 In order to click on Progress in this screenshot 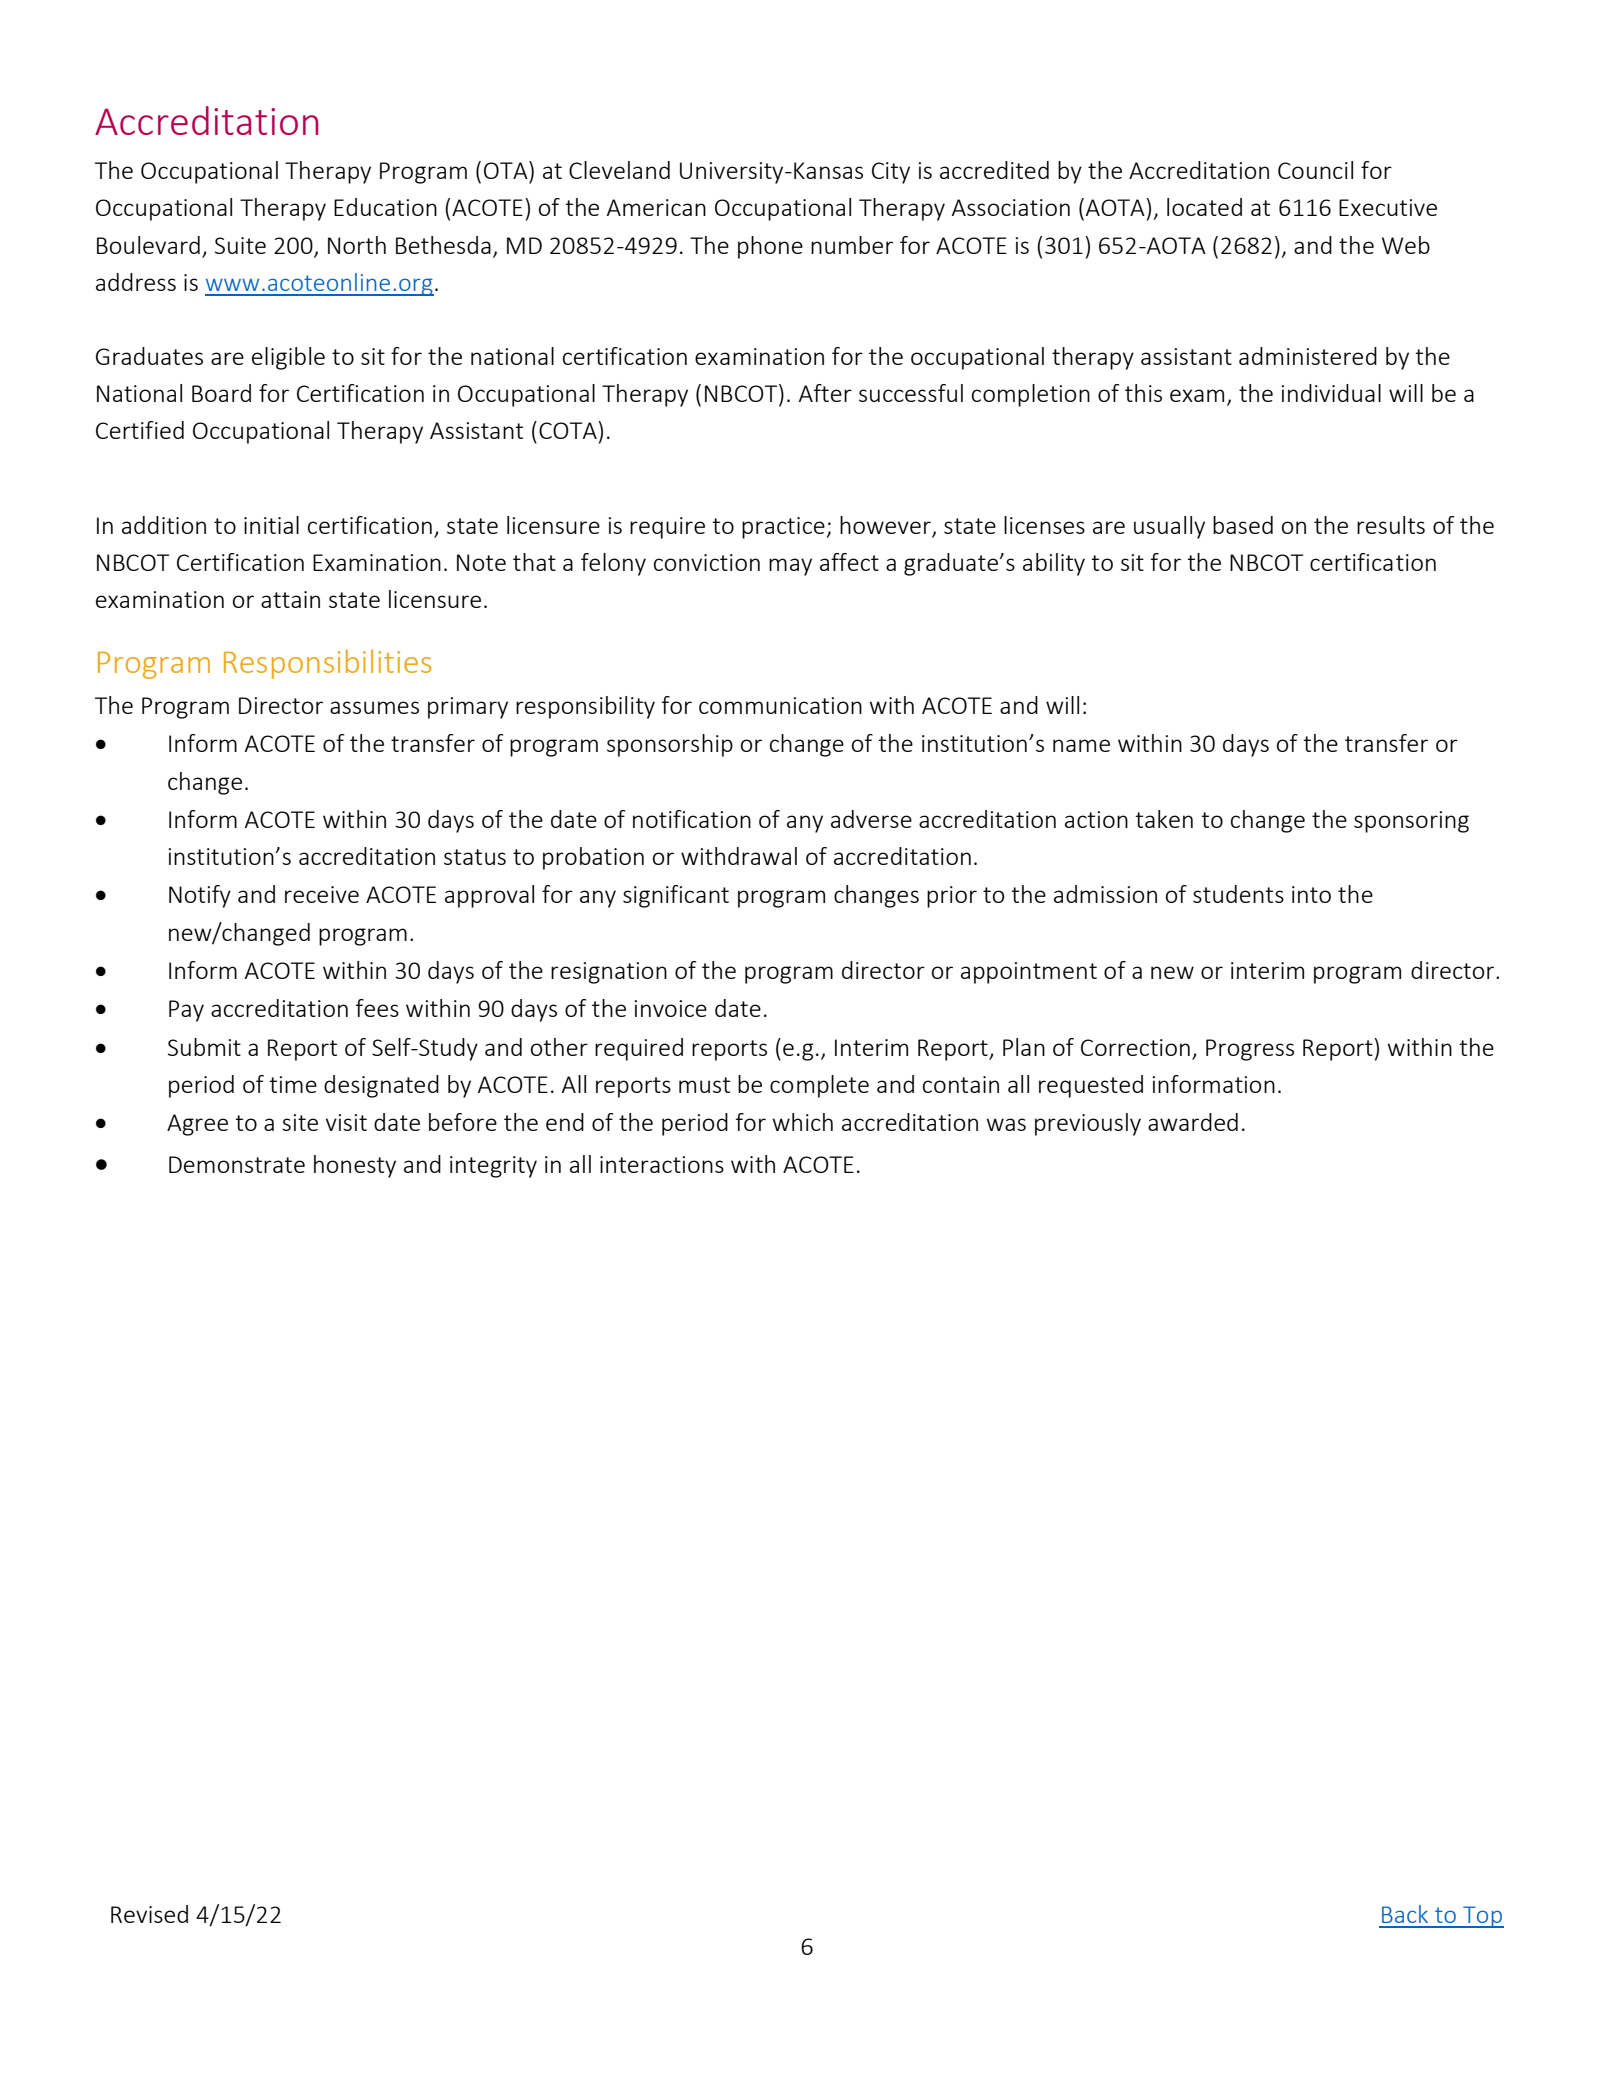, I will do `click(1250, 1050)`.
